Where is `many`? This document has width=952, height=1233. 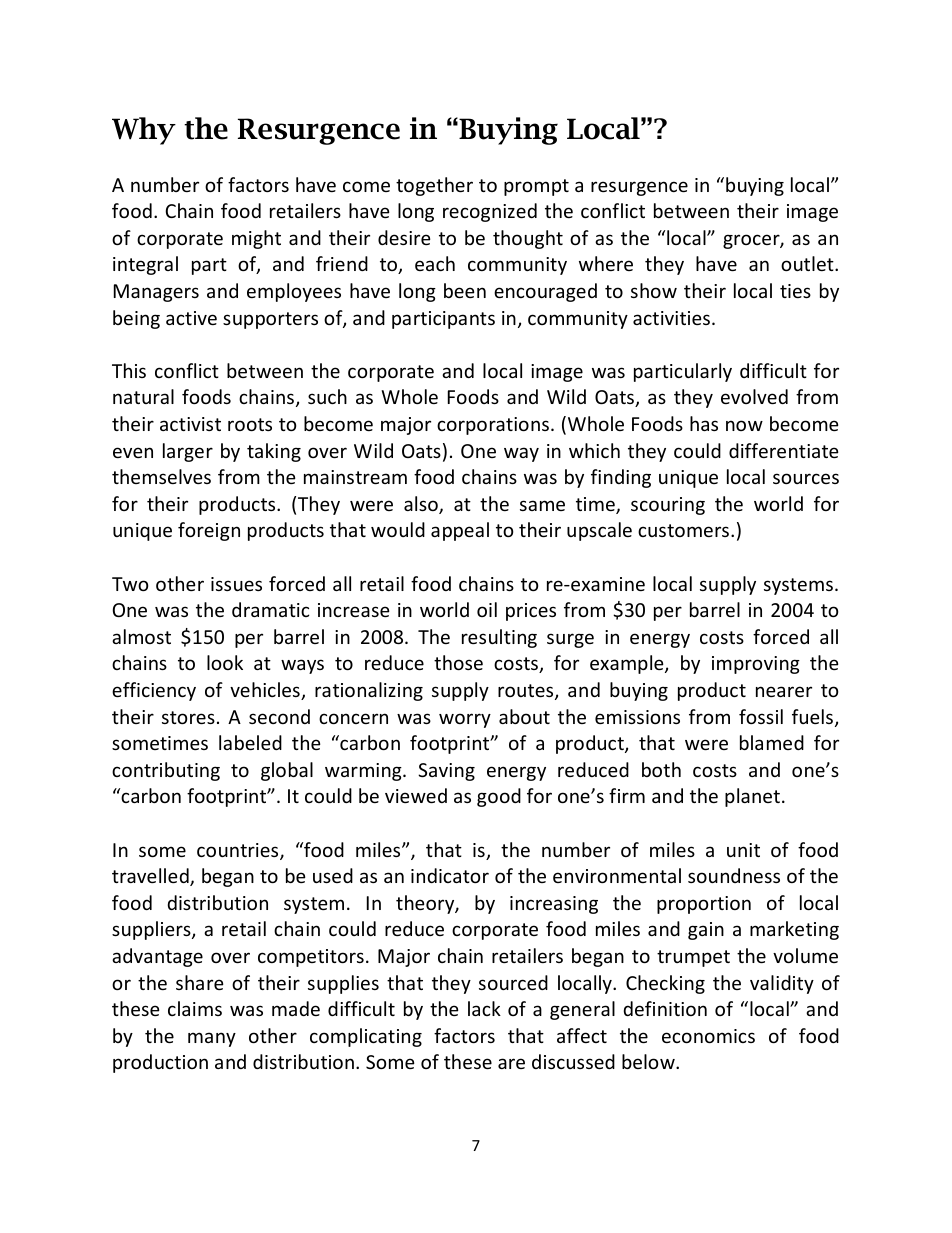
many is located at coordinates (212, 1039).
